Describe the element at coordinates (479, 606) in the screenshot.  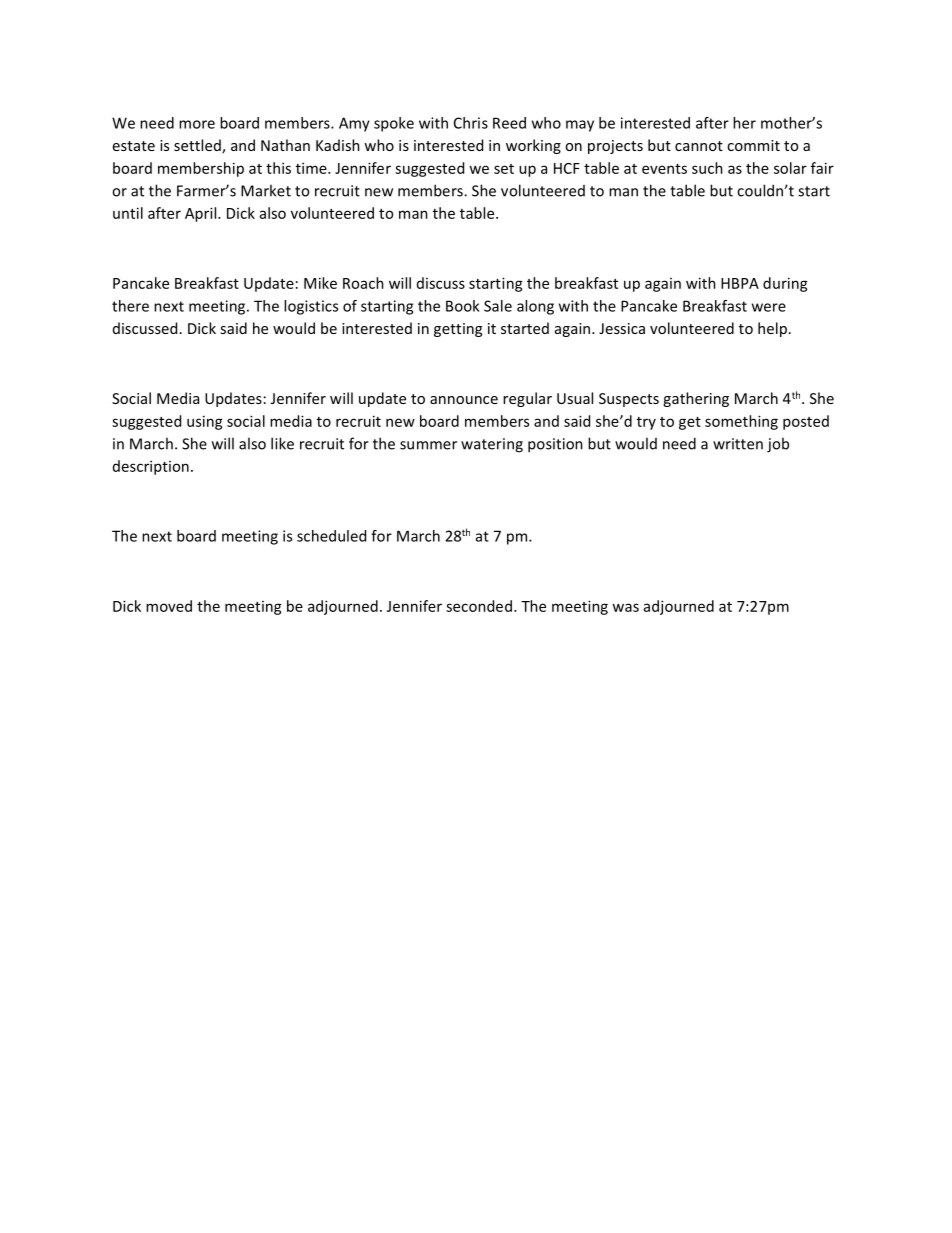
I see `seconded` at that location.
